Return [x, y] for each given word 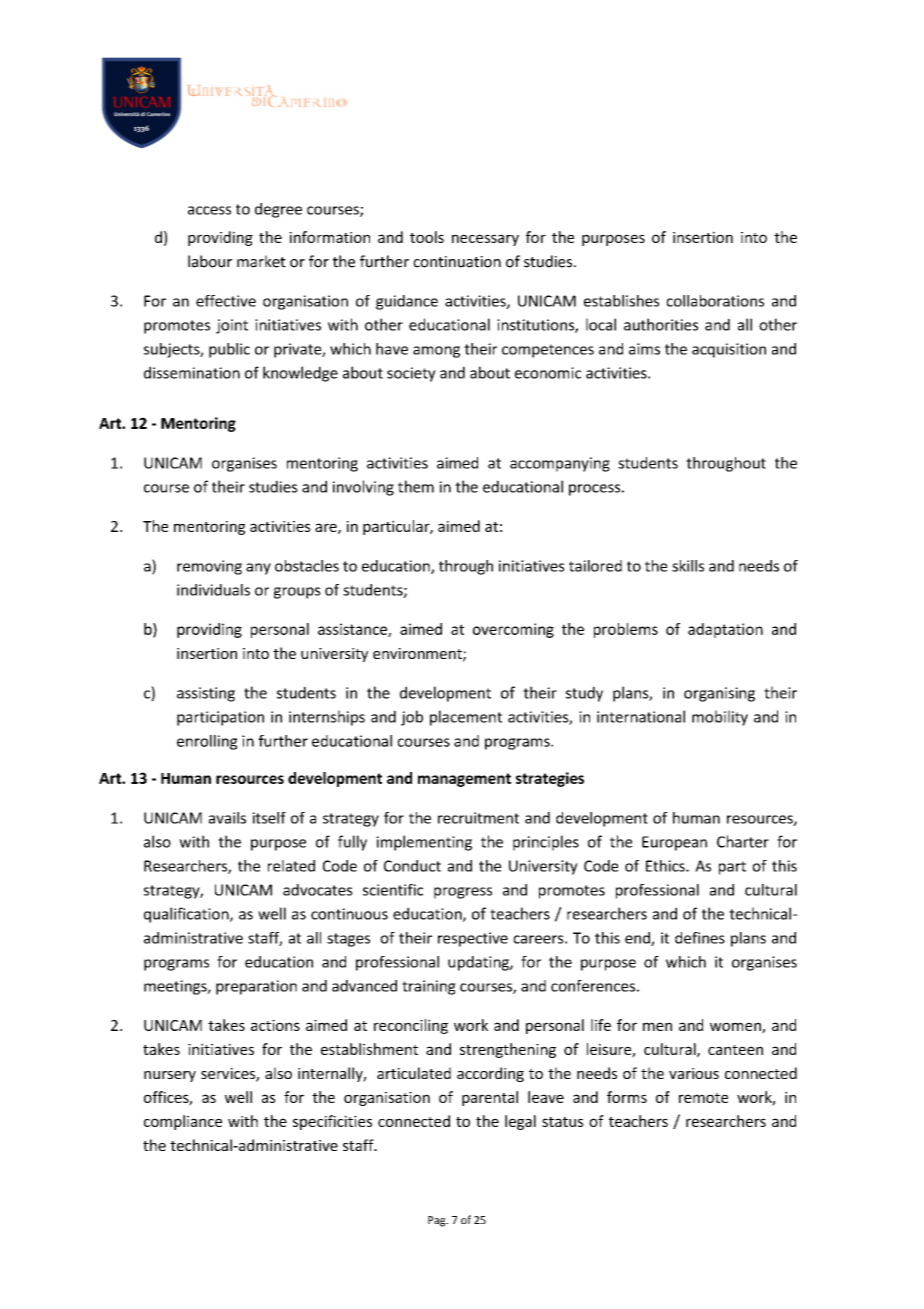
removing [209, 567]
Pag [438, 1221]
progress [463, 893]
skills [688, 566]
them [416, 486]
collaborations [715, 301]
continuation [457, 262]
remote [703, 1098]
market [261, 261]
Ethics [666, 866]
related [291, 866]
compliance [183, 1122]
